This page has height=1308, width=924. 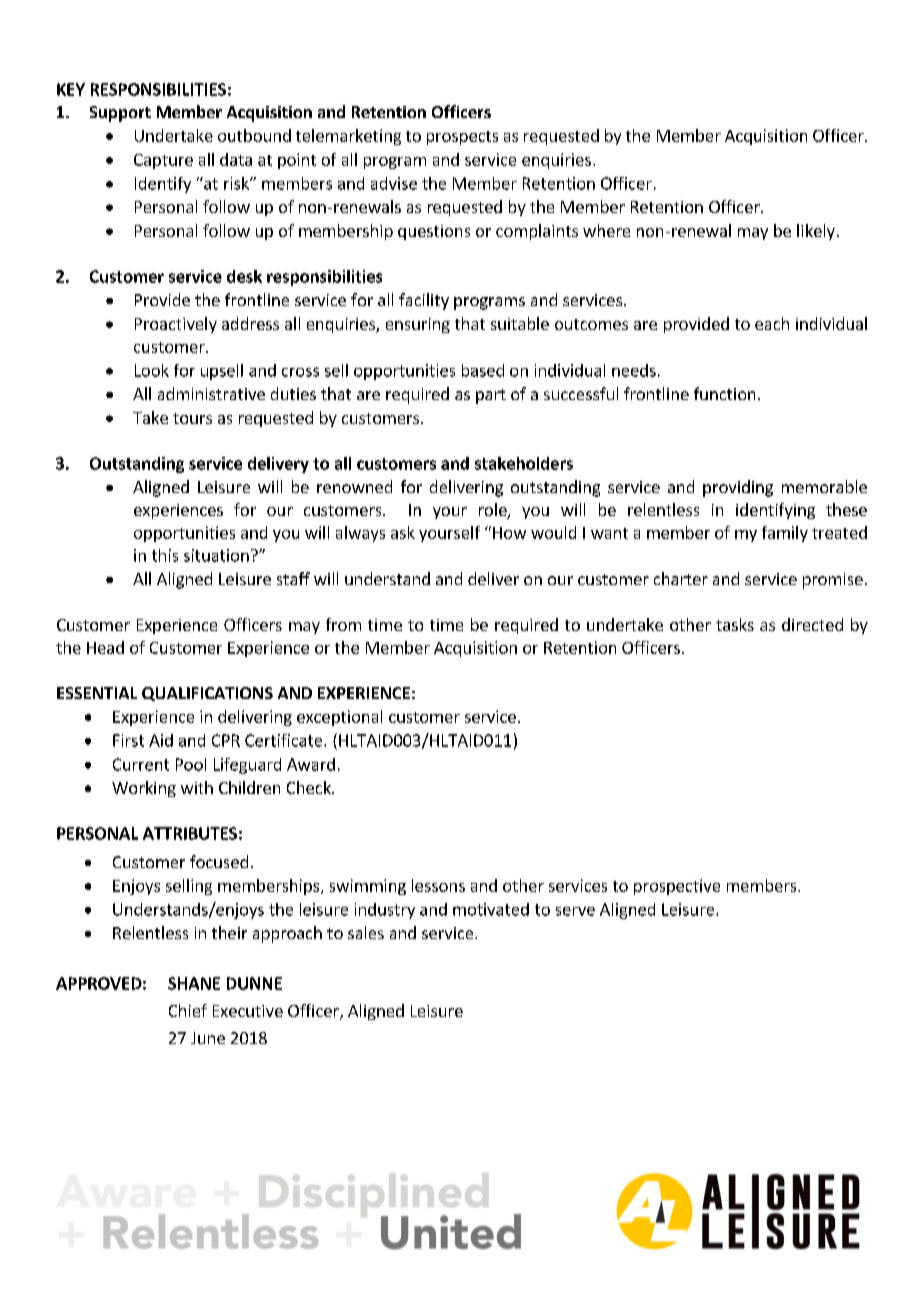 What do you see at coordinates (816, 232) in the page?
I see `likely` at bounding box center [816, 232].
